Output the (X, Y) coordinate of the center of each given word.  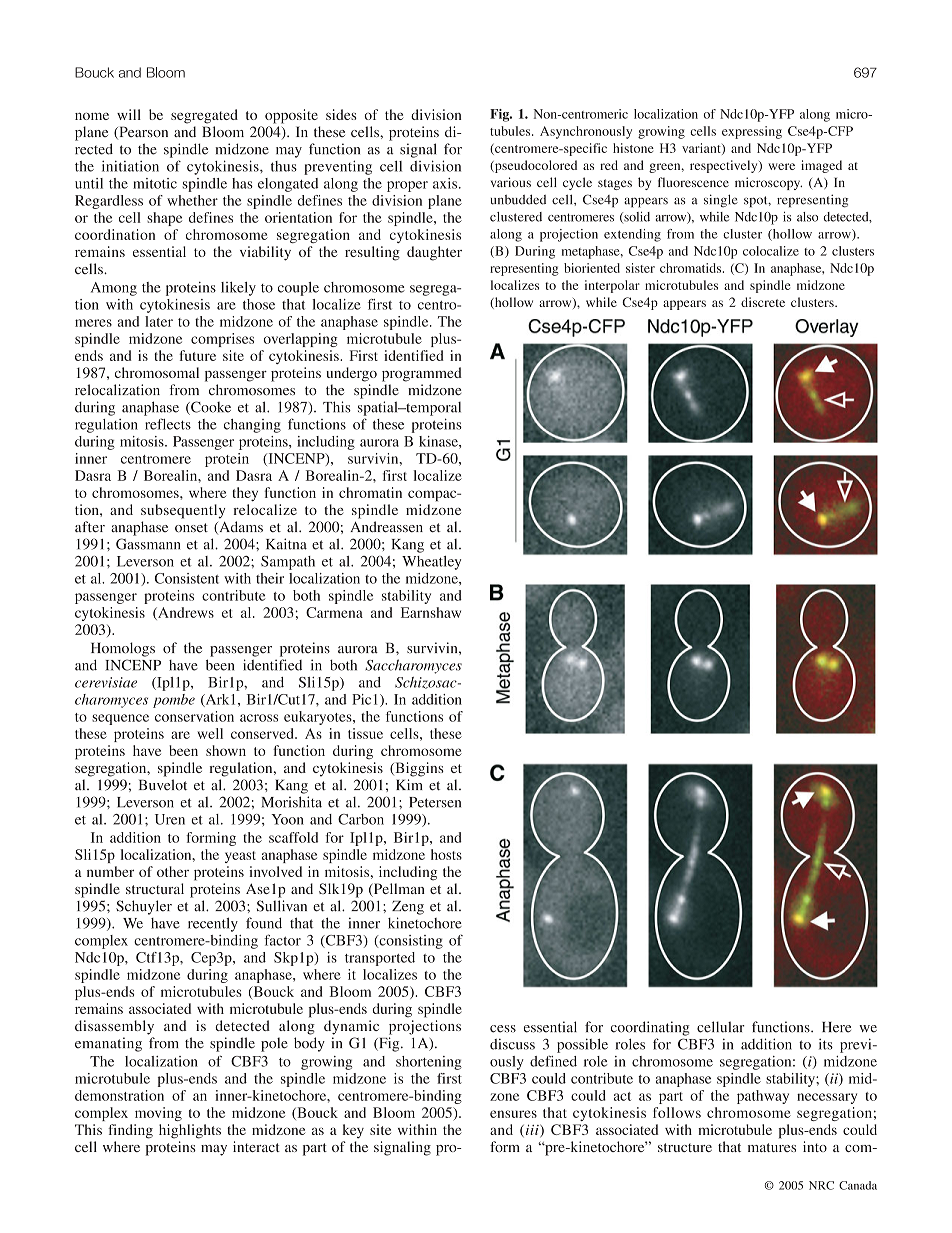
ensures (513, 1114)
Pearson (142, 132)
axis (446, 183)
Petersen (435, 802)
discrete (763, 302)
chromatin (370, 492)
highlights (190, 1131)
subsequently (183, 511)
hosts (446, 854)
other (173, 871)
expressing (752, 132)
